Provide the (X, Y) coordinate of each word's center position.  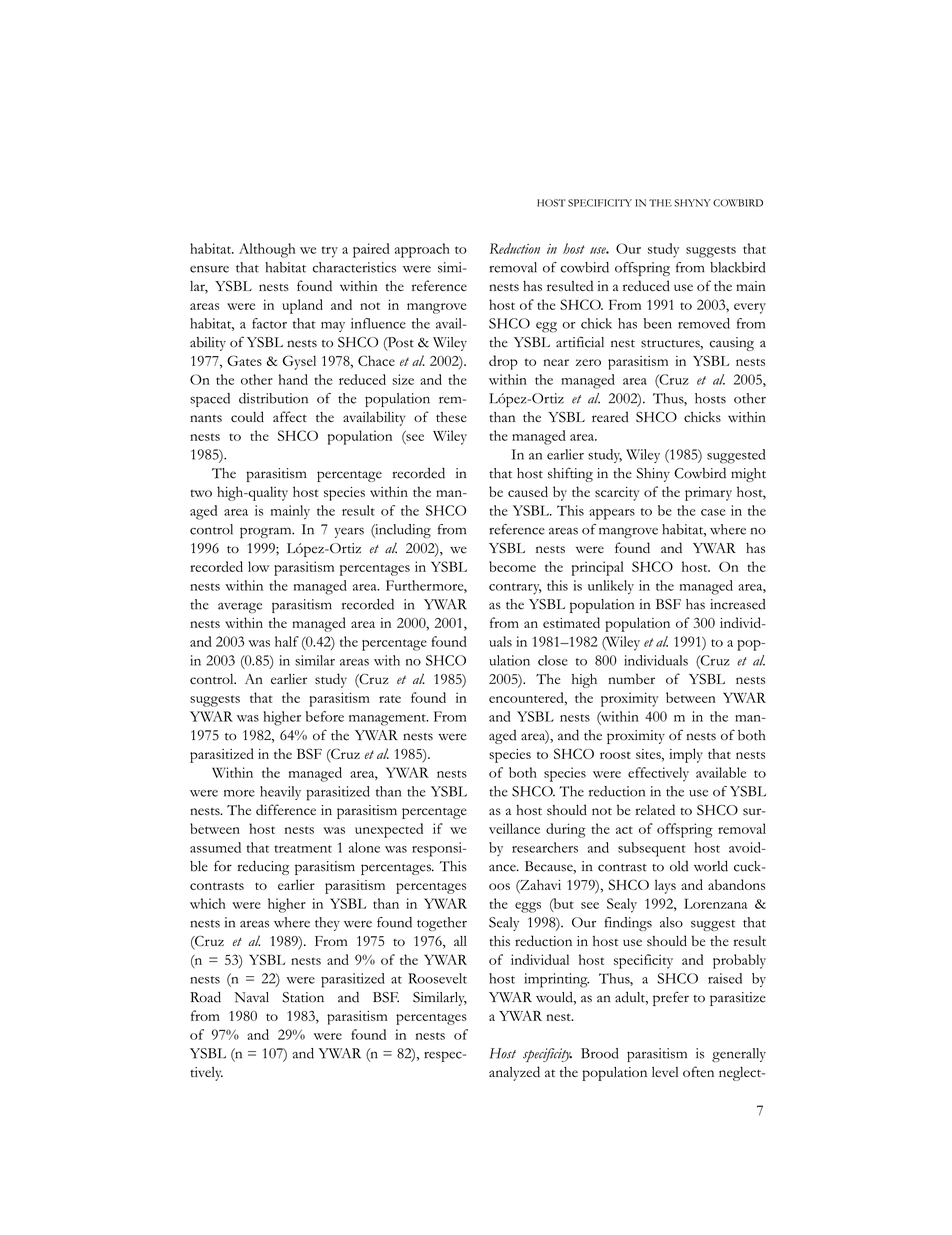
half (287, 641)
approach (422, 250)
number (631, 678)
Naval (251, 997)
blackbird (737, 267)
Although (267, 250)
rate (390, 699)
